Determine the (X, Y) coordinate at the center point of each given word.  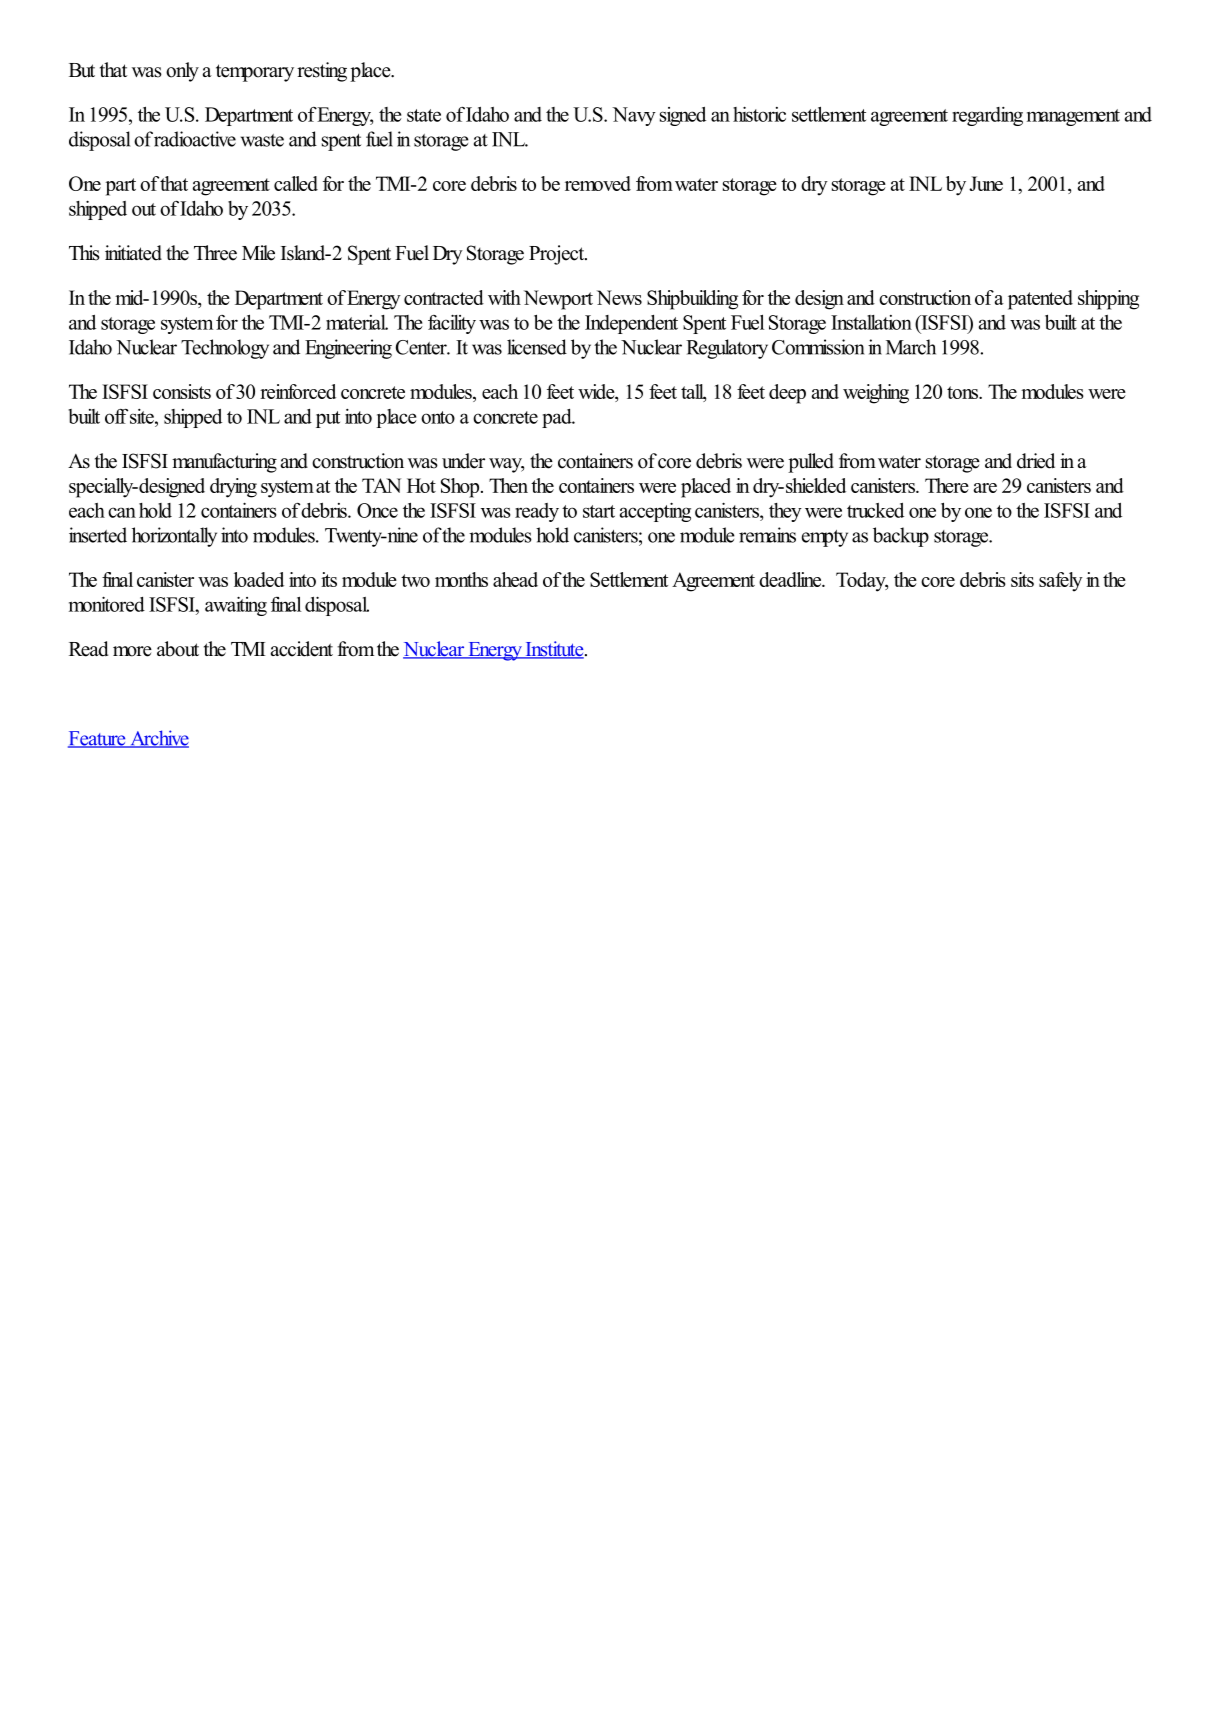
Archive (158, 739)
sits (1022, 579)
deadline (791, 579)
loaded (259, 579)
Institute (554, 650)
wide (597, 391)
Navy (634, 116)
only (182, 72)
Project (558, 255)
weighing (876, 394)
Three (215, 253)
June (986, 183)
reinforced (298, 391)
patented (1040, 300)
